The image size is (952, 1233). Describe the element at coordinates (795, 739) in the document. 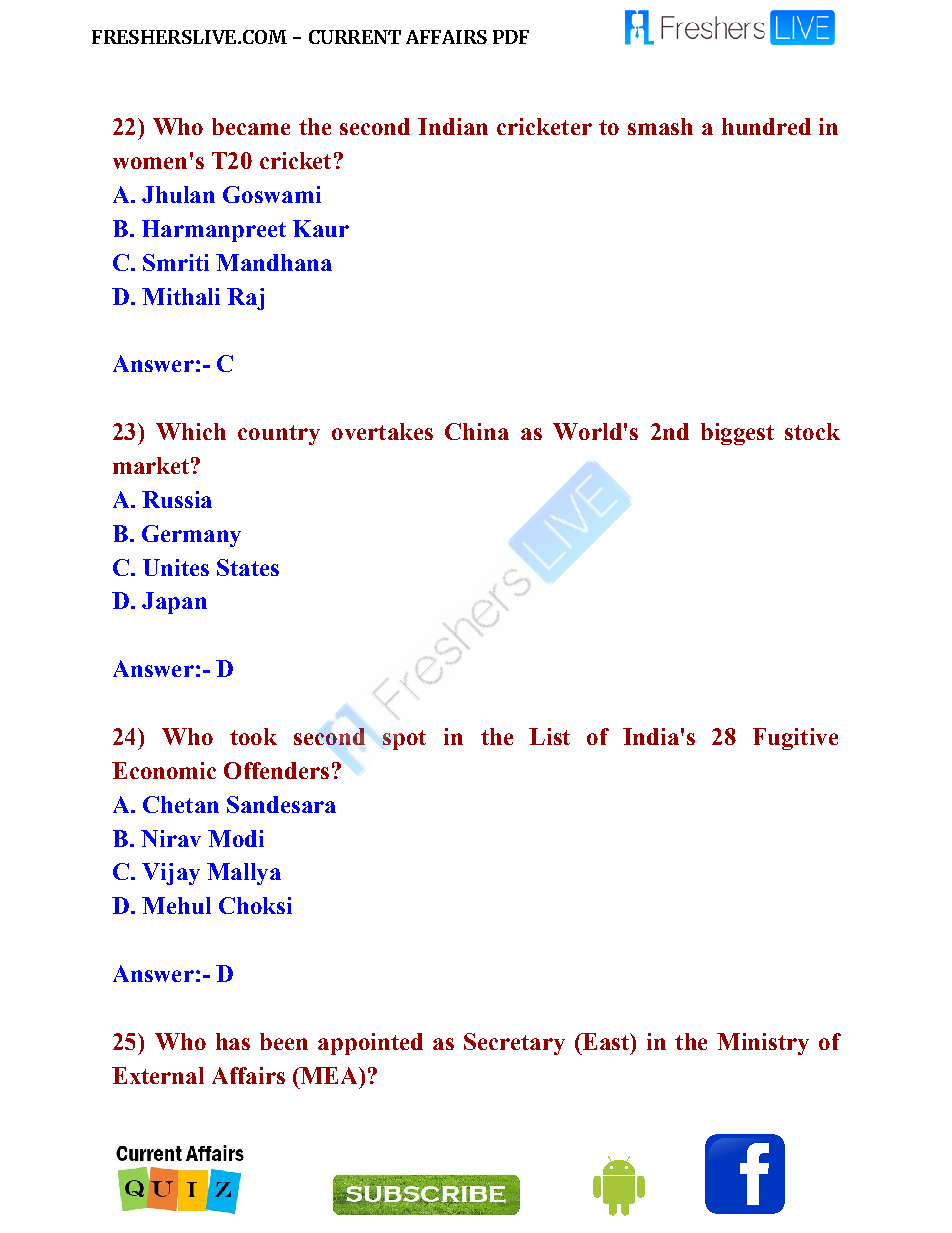

I see `Fugitive` at that location.
